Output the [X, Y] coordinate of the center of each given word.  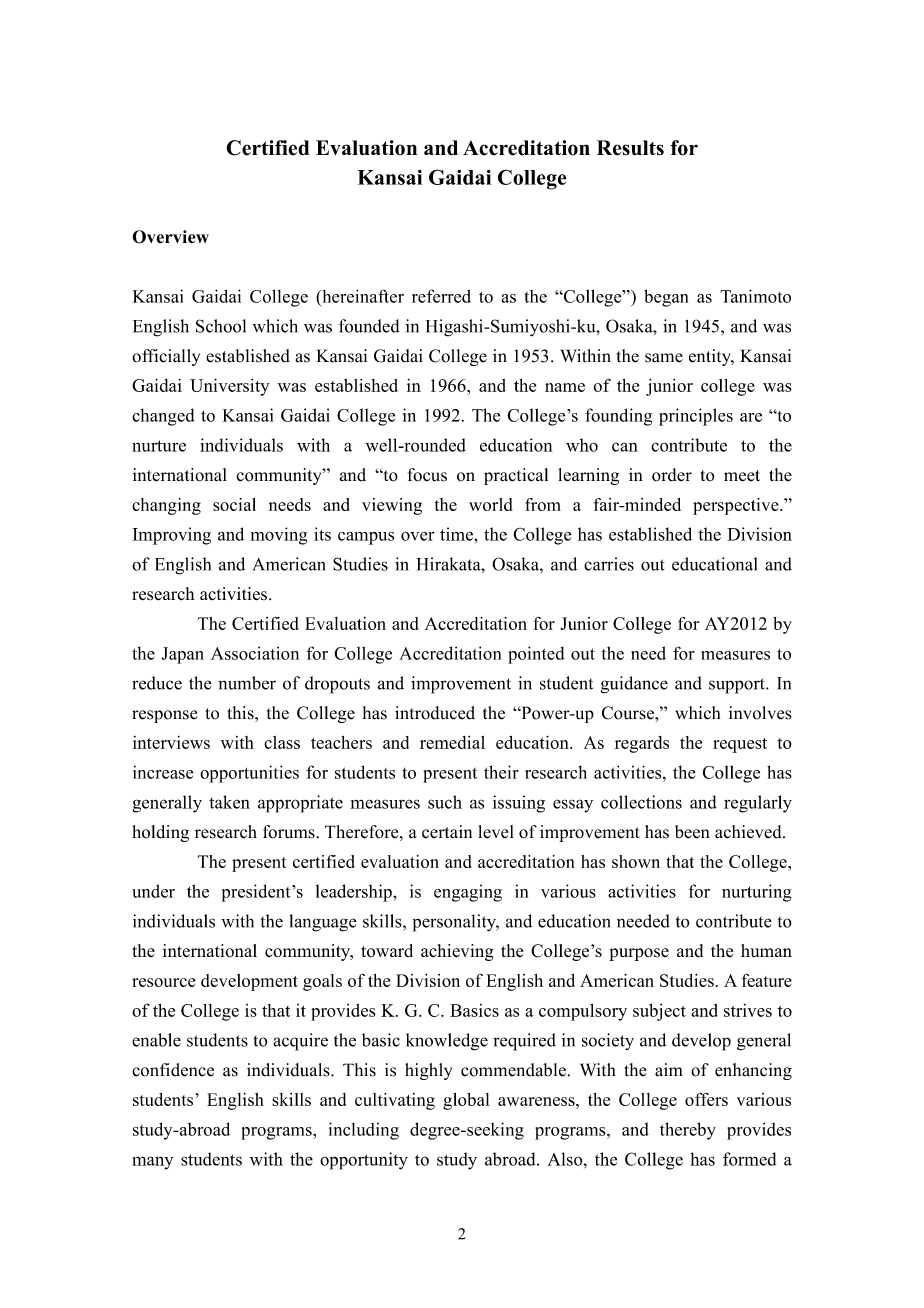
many [153, 1163]
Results [630, 148]
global [466, 1101]
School [221, 326]
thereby [688, 1131]
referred [441, 296]
